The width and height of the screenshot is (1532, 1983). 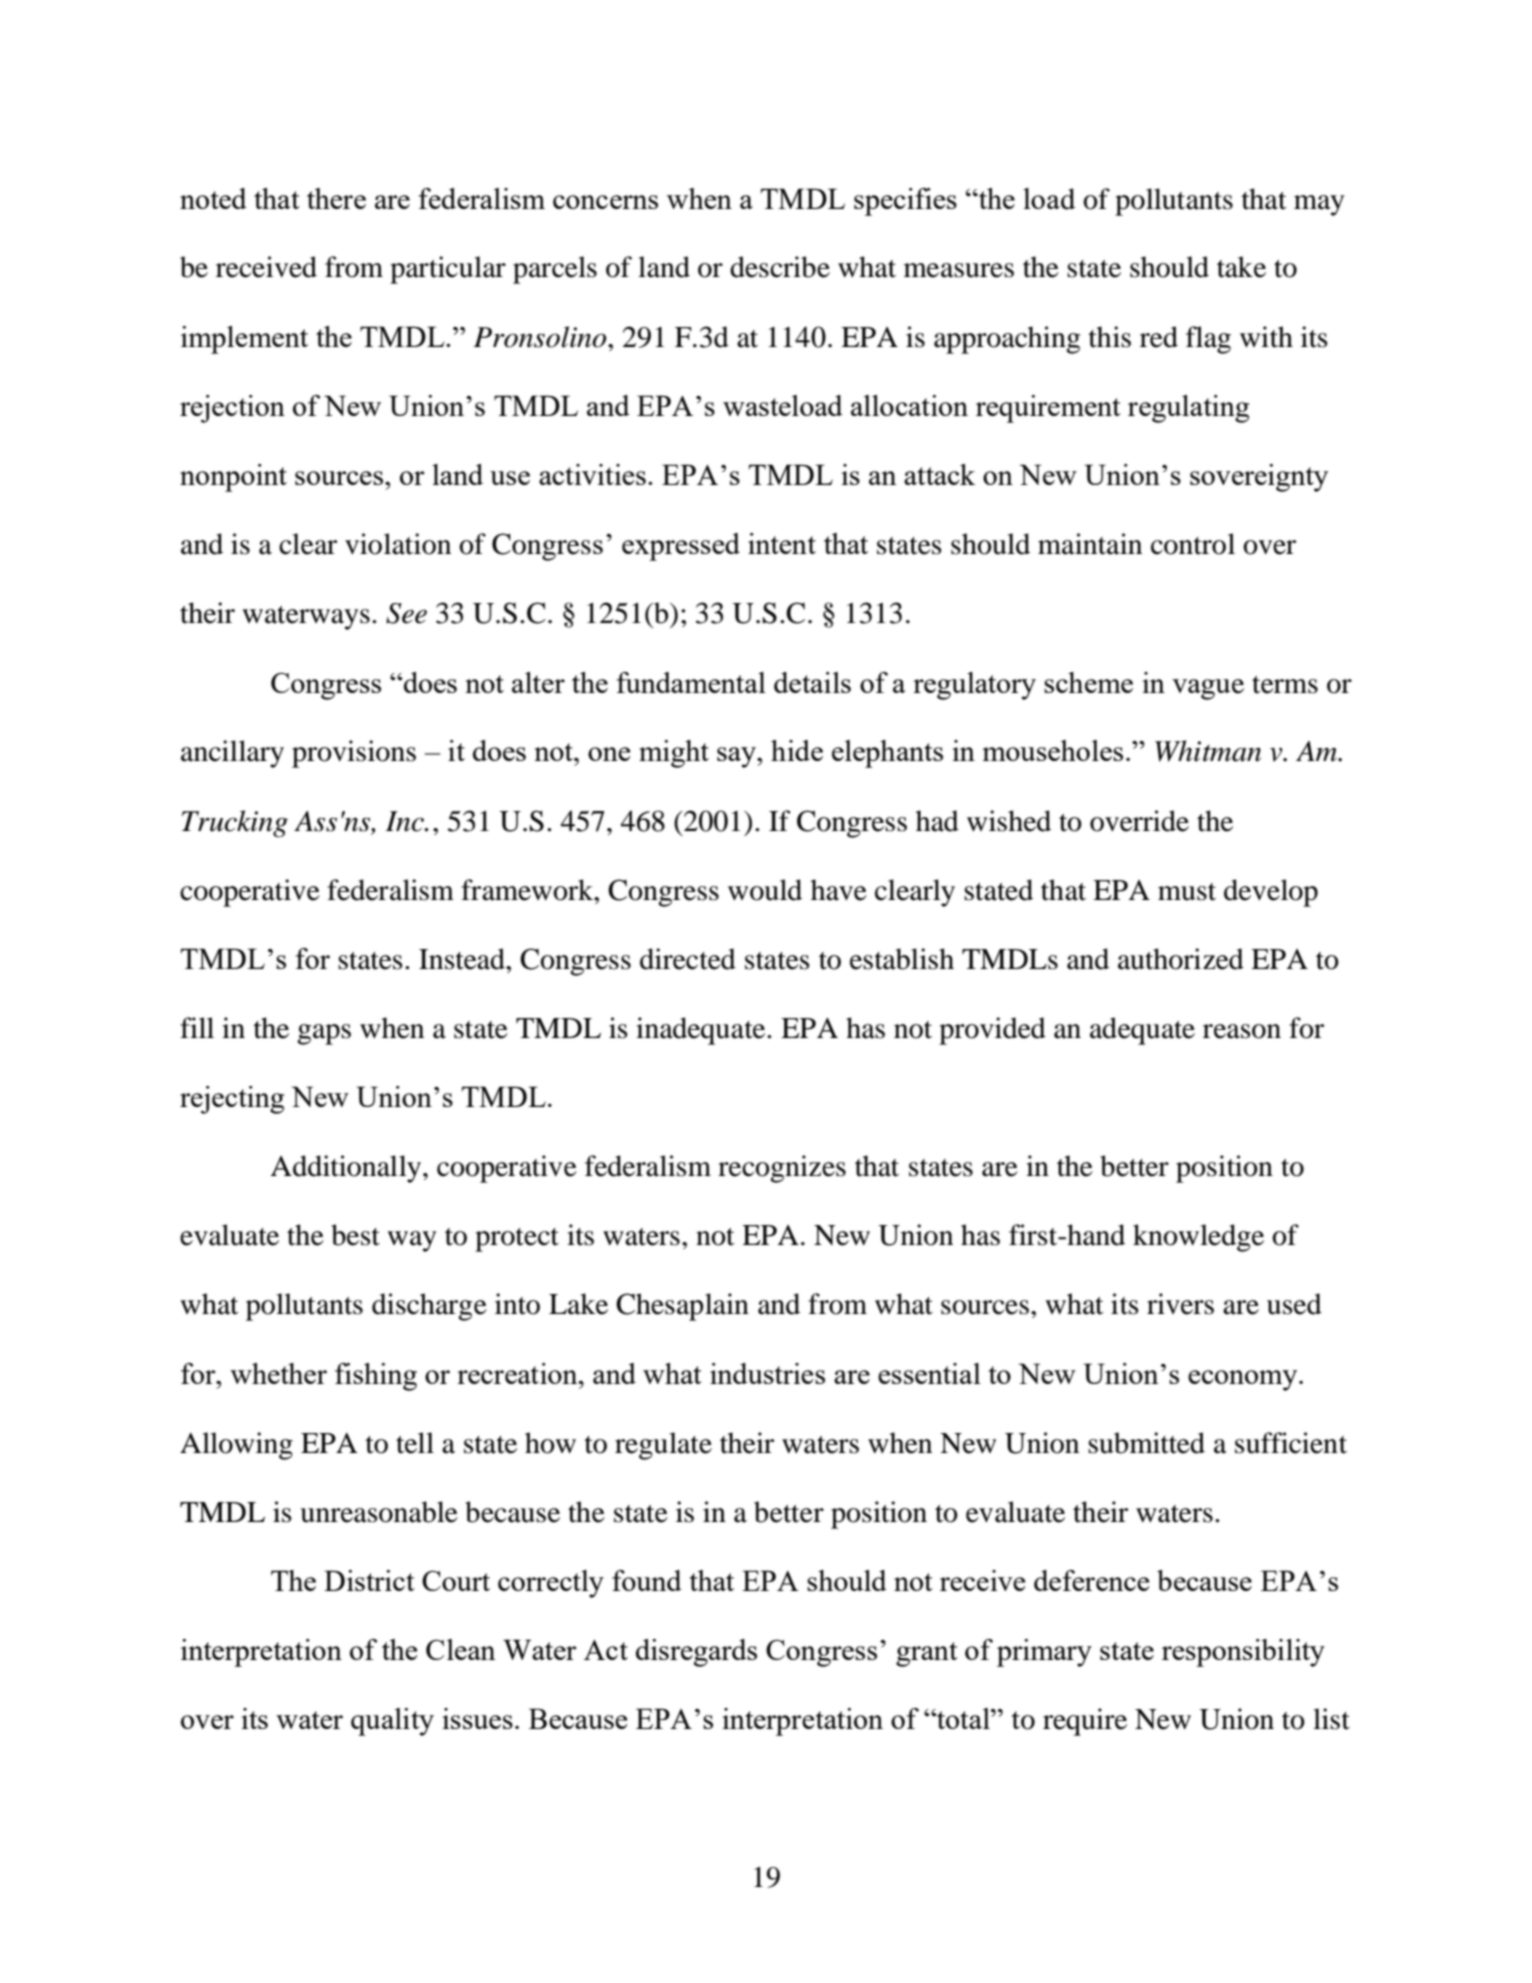 I want to click on take, so click(x=1241, y=267).
